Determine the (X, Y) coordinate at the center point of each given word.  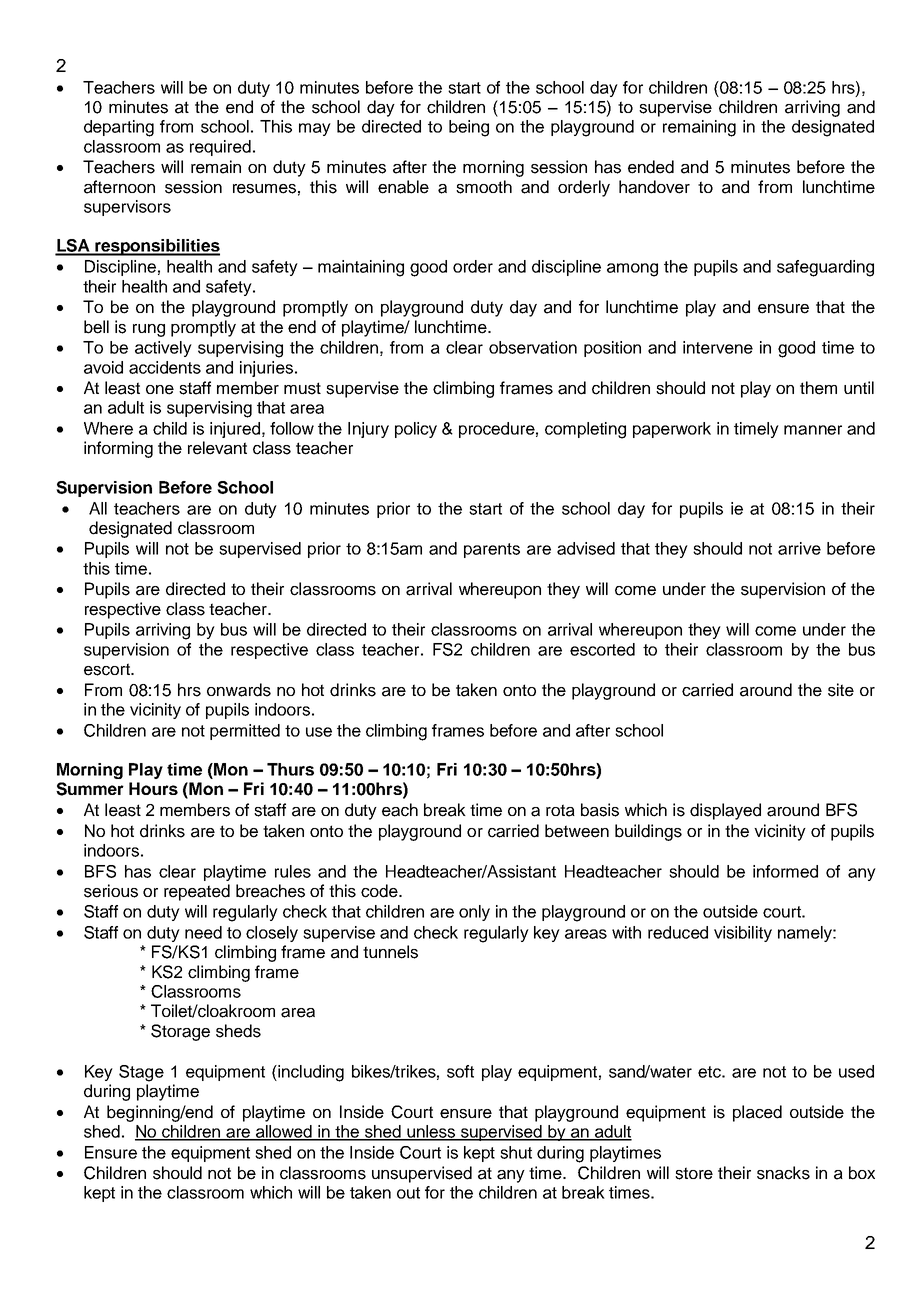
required (220, 148)
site (841, 690)
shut (516, 1152)
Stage (141, 1073)
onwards (239, 690)
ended (651, 167)
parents (492, 550)
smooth (484, 187)
